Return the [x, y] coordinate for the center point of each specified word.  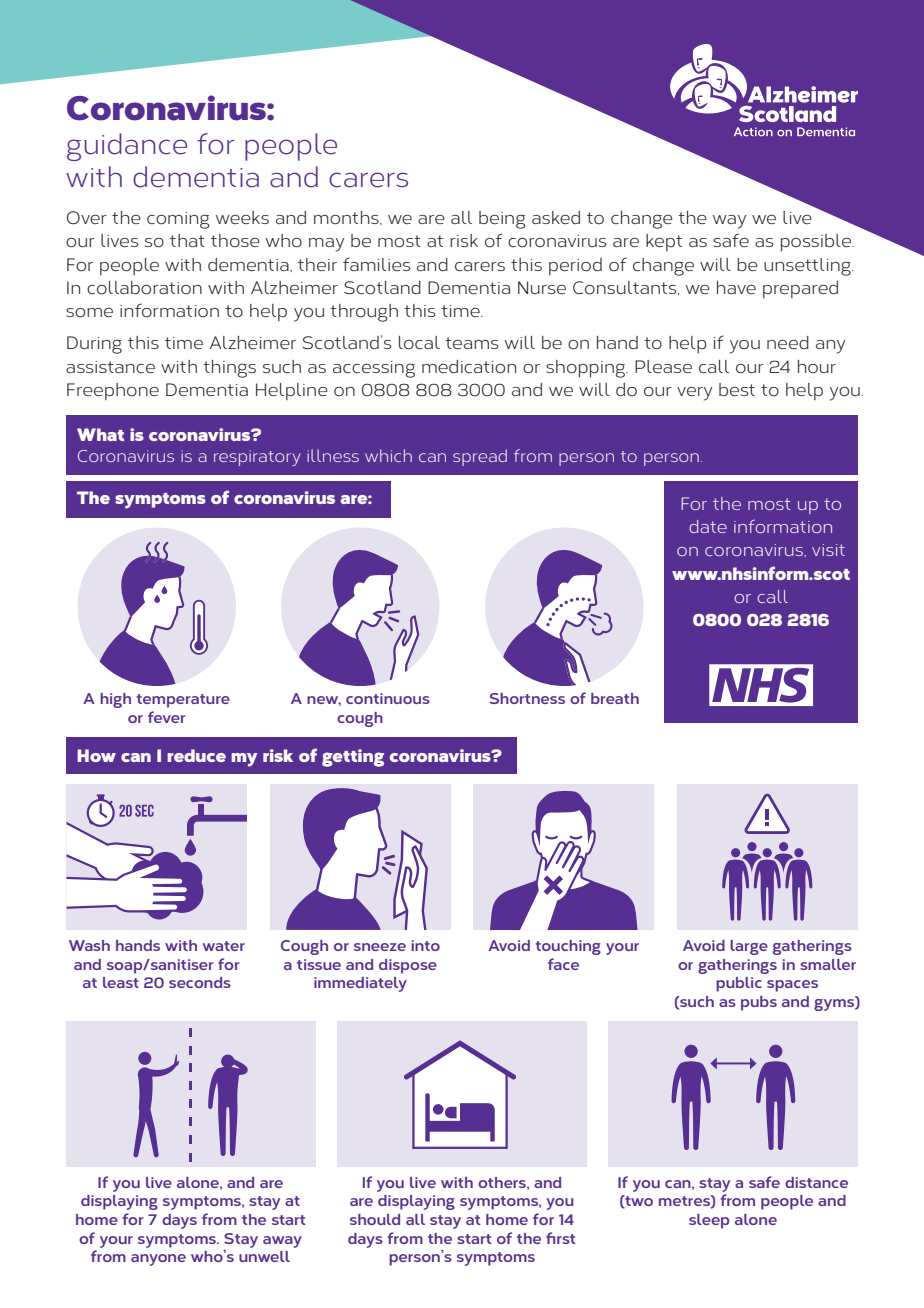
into [426, 945]
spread [480, 457]
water [224, 946]
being [502, 220]
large [749, 947]
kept [664, 242]
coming [178, 220]
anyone [158, 1260]
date [708, 526]
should [375, 1219]
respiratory [257, 458]
